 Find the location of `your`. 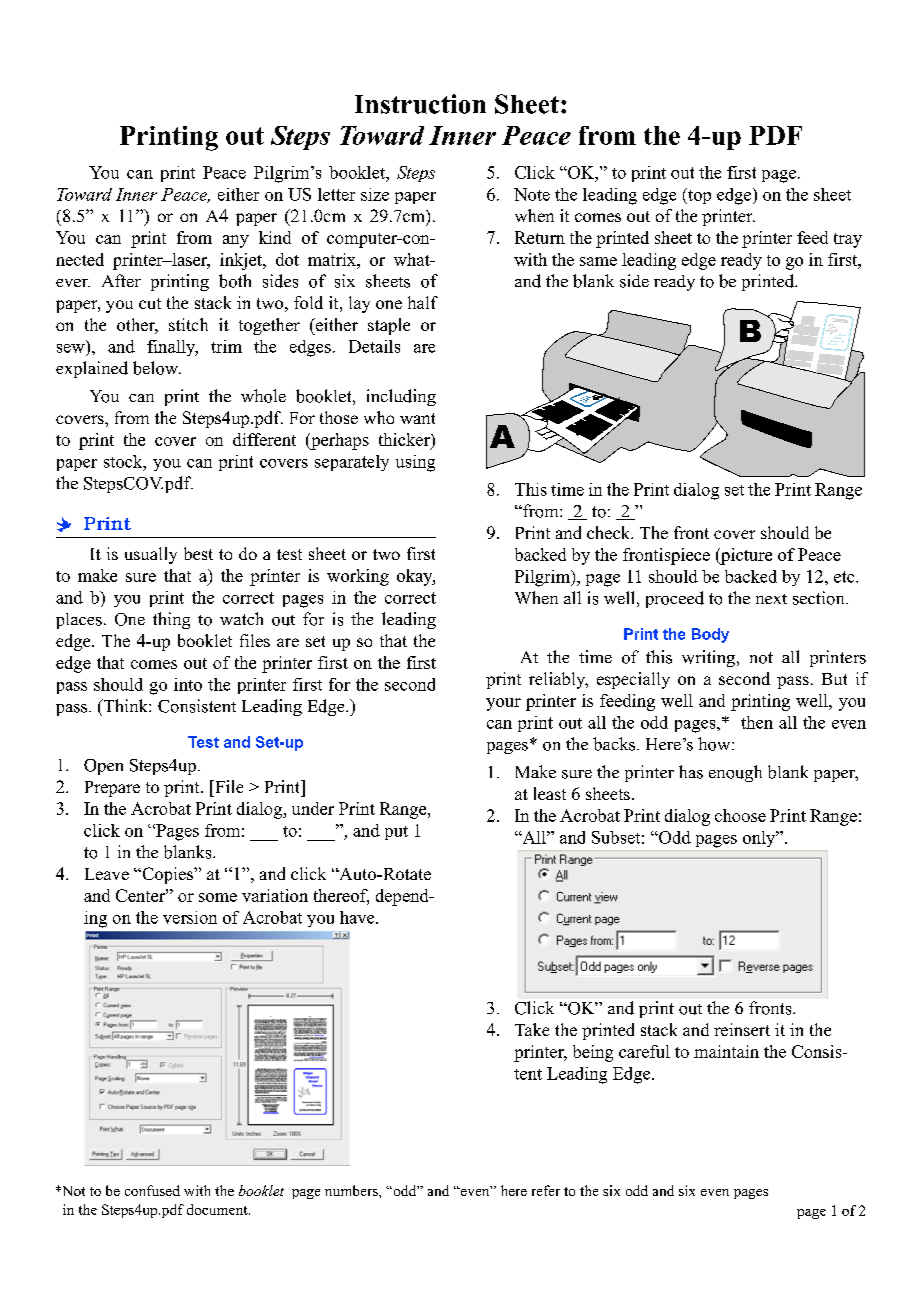

your is located at coordinates (503, 704).
